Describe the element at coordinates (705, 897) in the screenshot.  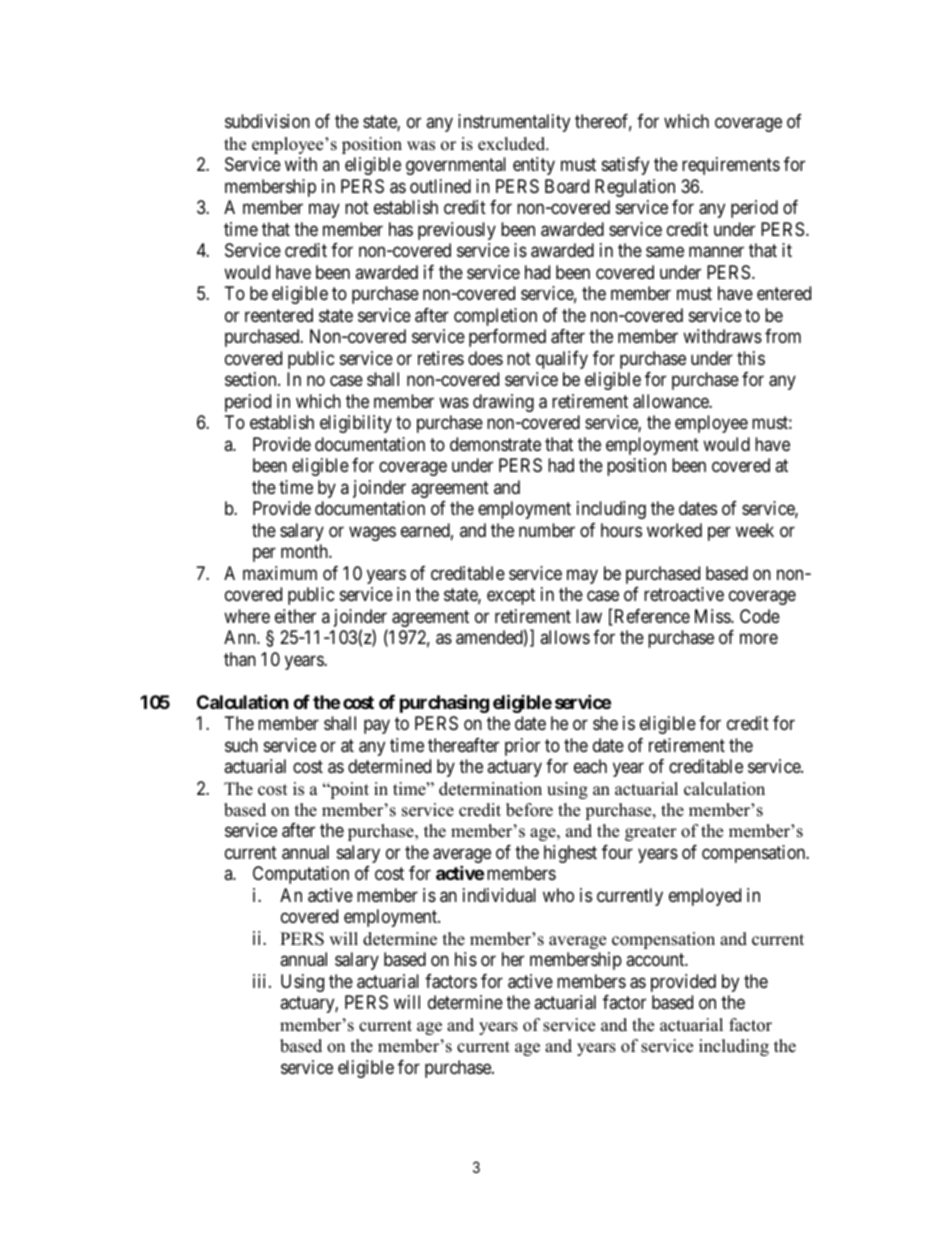
I see `employed` at that location.
